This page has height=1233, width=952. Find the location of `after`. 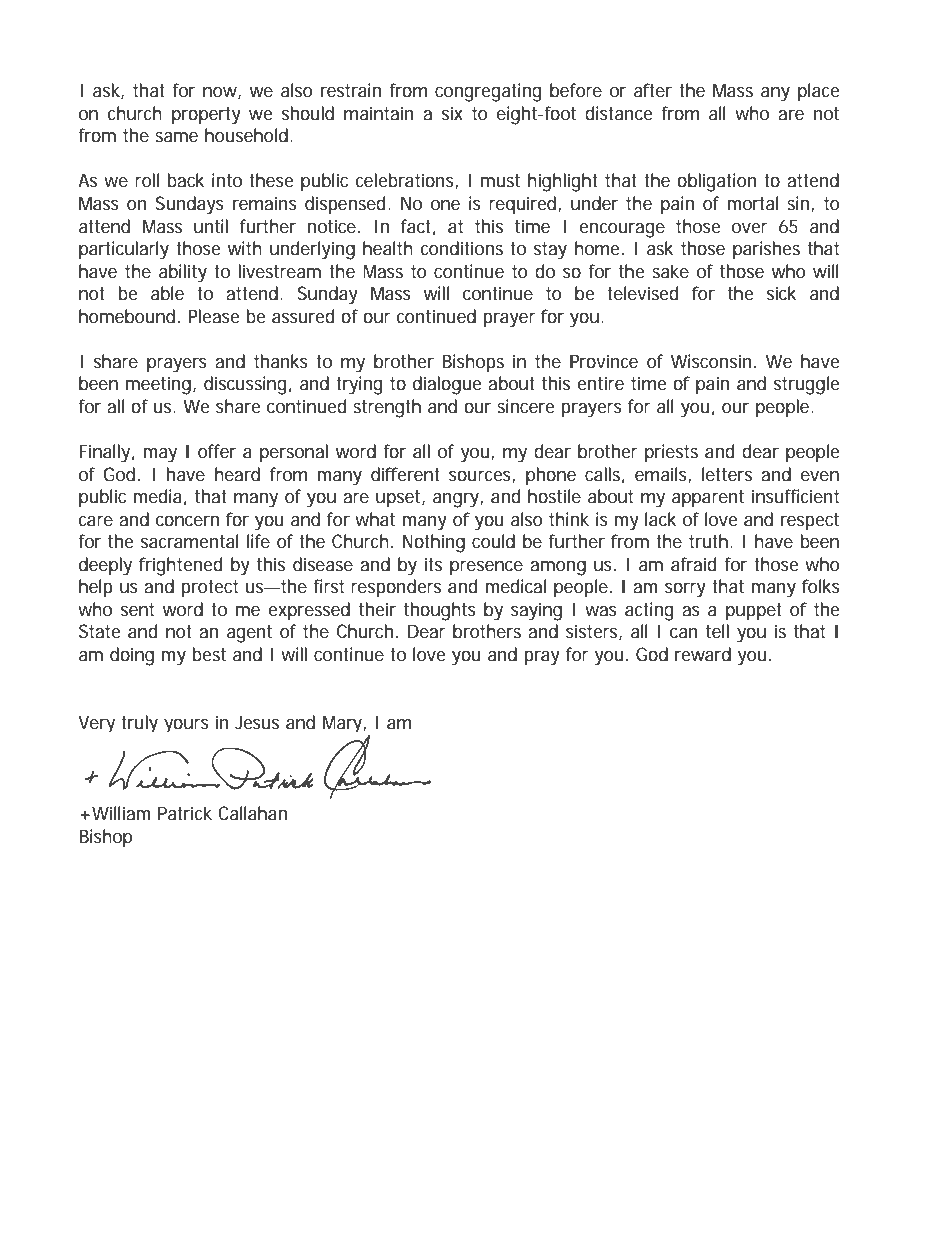

after is located at coordinates (653, 90).
